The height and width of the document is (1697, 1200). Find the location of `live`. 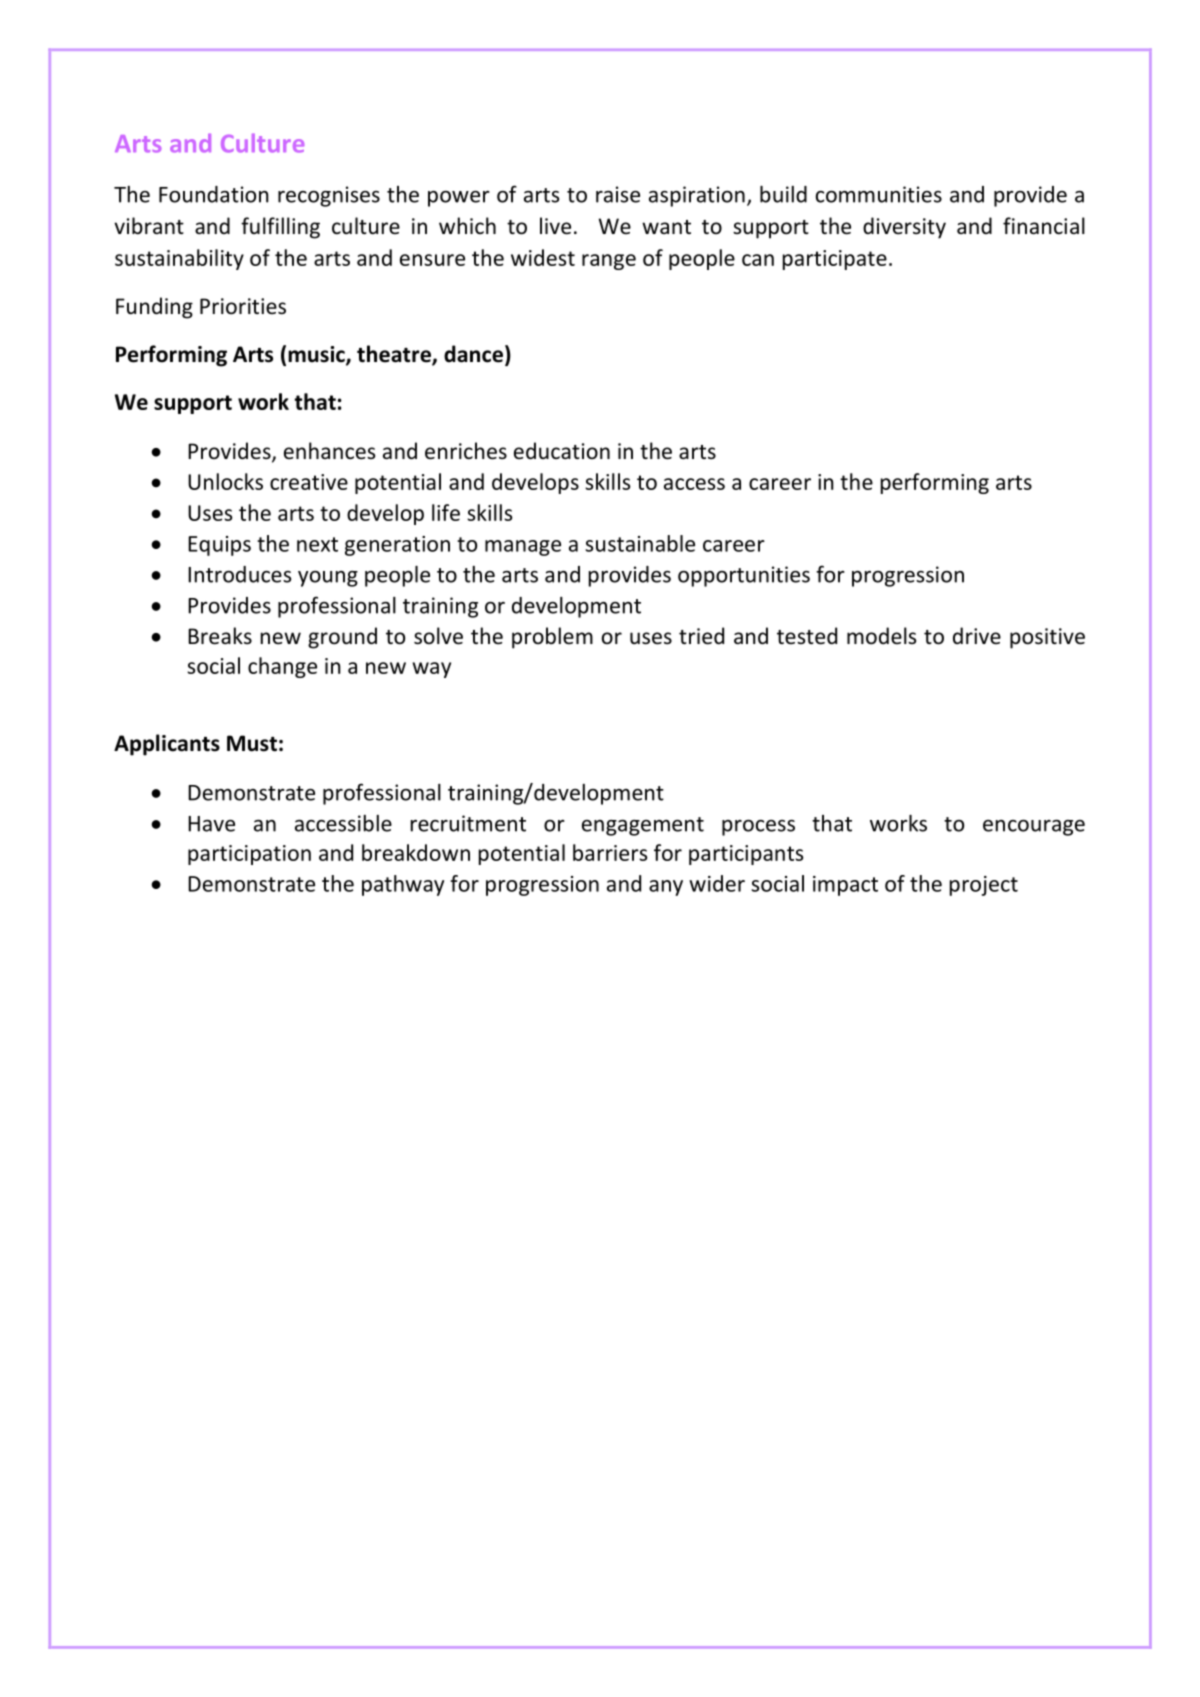

live is located at coordinates (555, 226).
